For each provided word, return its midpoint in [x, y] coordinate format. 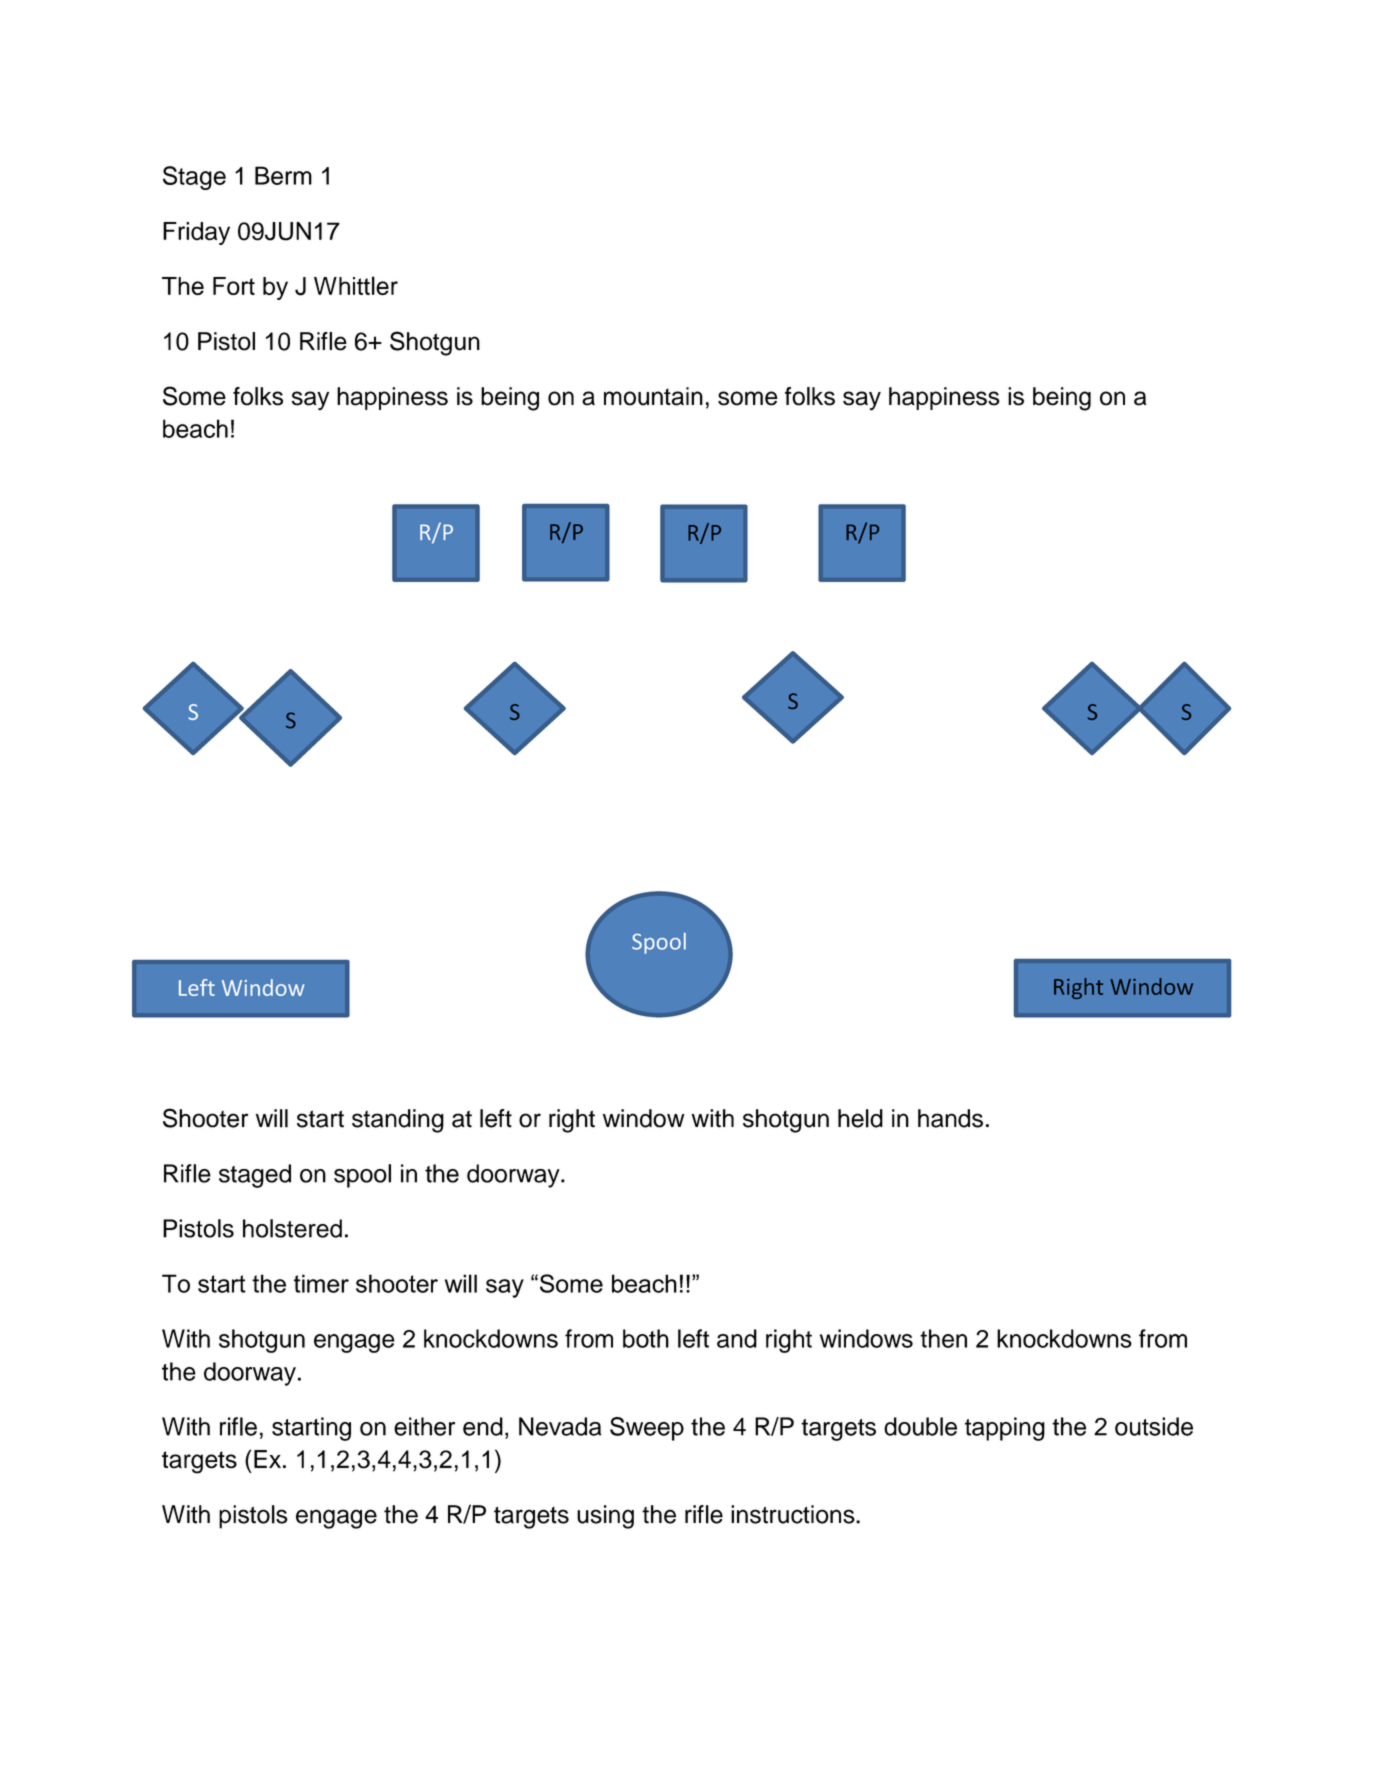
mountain [653, 396]
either [424, 1426]
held [860, 1118]
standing [398, 1121]
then [943, 1338]
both [646, 1338]
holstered [292, 1228]
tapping [1005, 1429]
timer [321, 1283]
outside [1154, 1426]
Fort [234, 286]
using [605, 1517]
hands [950, 1118]
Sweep [647, 1429]
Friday [196, 233]
